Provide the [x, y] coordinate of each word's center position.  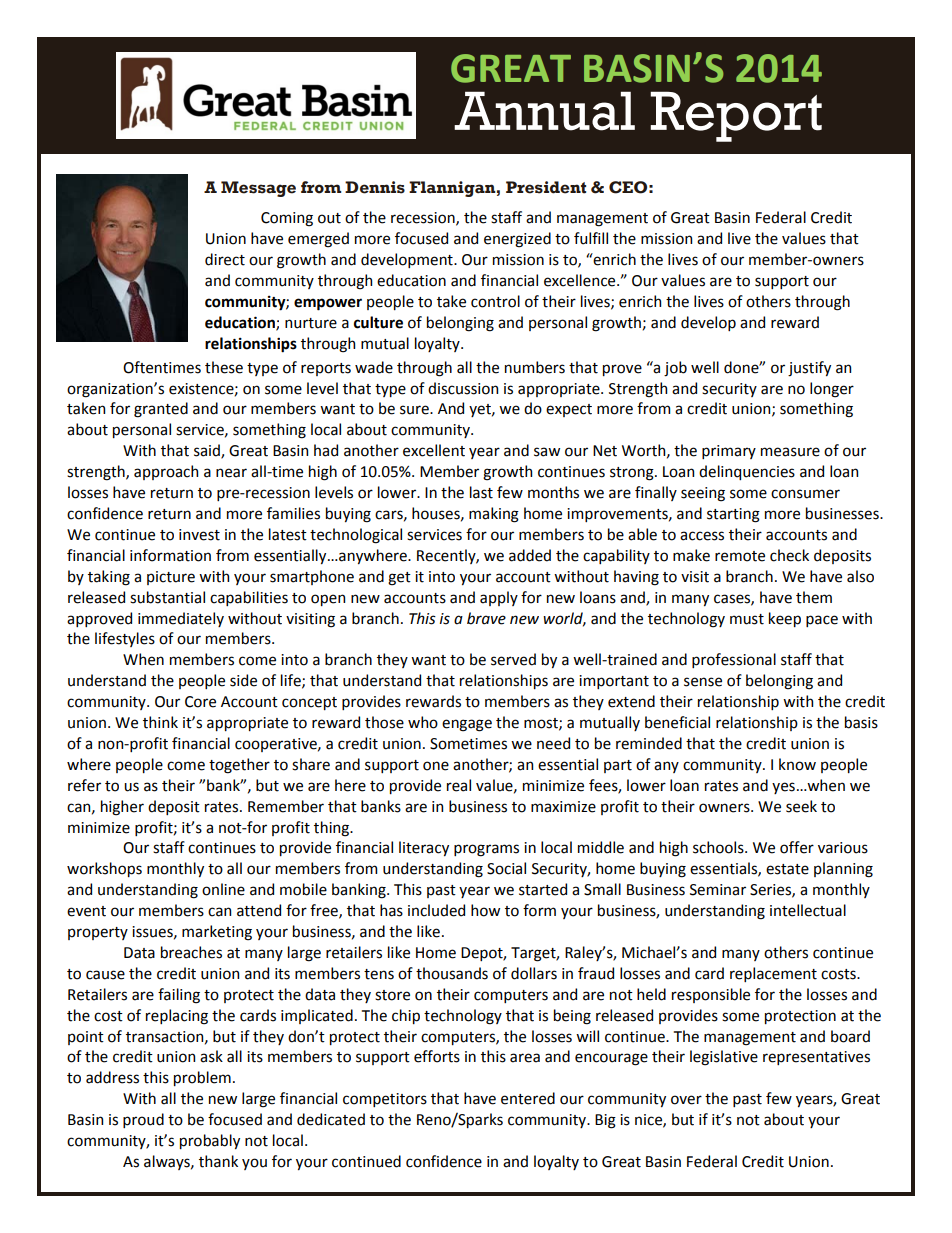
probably [210, 1141]
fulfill [591, 238]
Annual [544, 111]
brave [486, 618]
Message [258, 189]
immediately [181, 619]
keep [785, 619]
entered [528, 1098]
